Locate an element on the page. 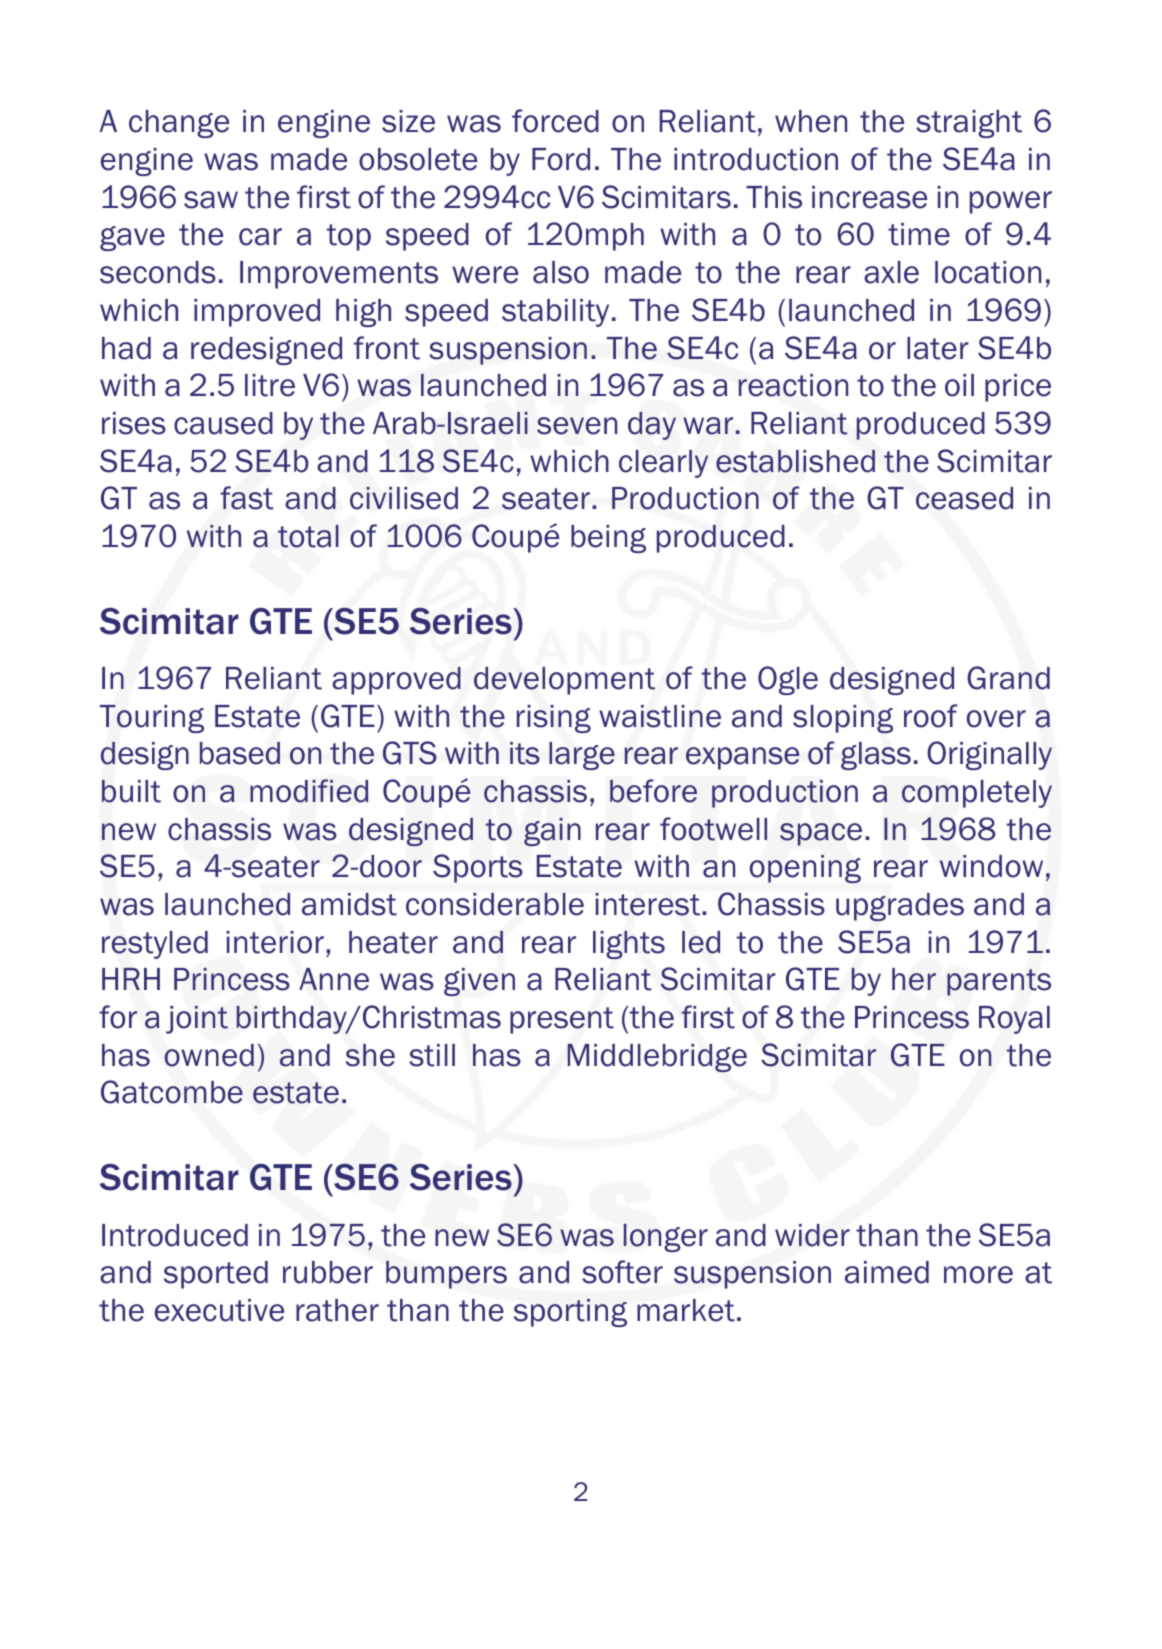 This page has height=1649, width=1162. sported is located at coordinates (216, 1275).
